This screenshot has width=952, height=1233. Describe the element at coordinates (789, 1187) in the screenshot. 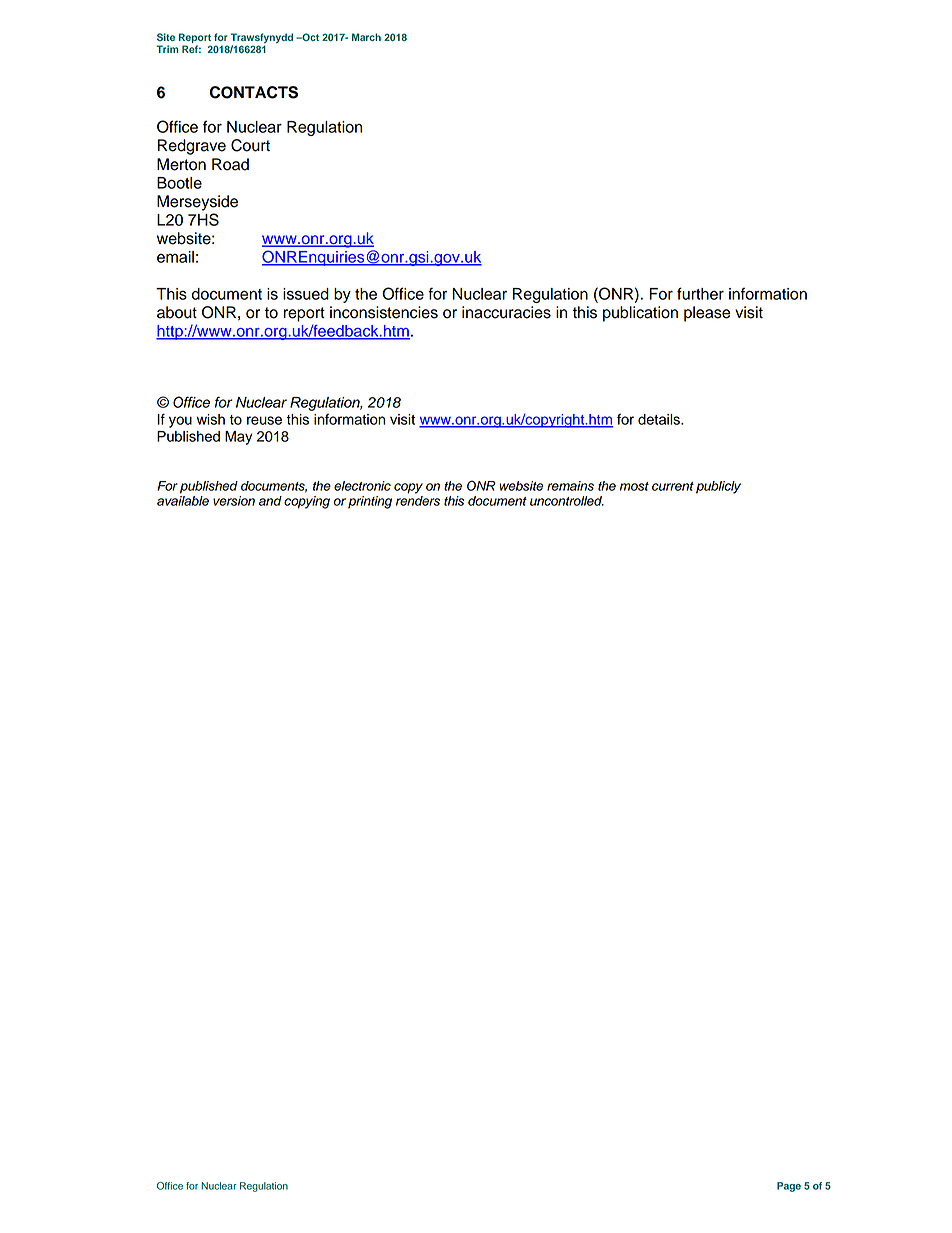

I see `Page` at that location.
